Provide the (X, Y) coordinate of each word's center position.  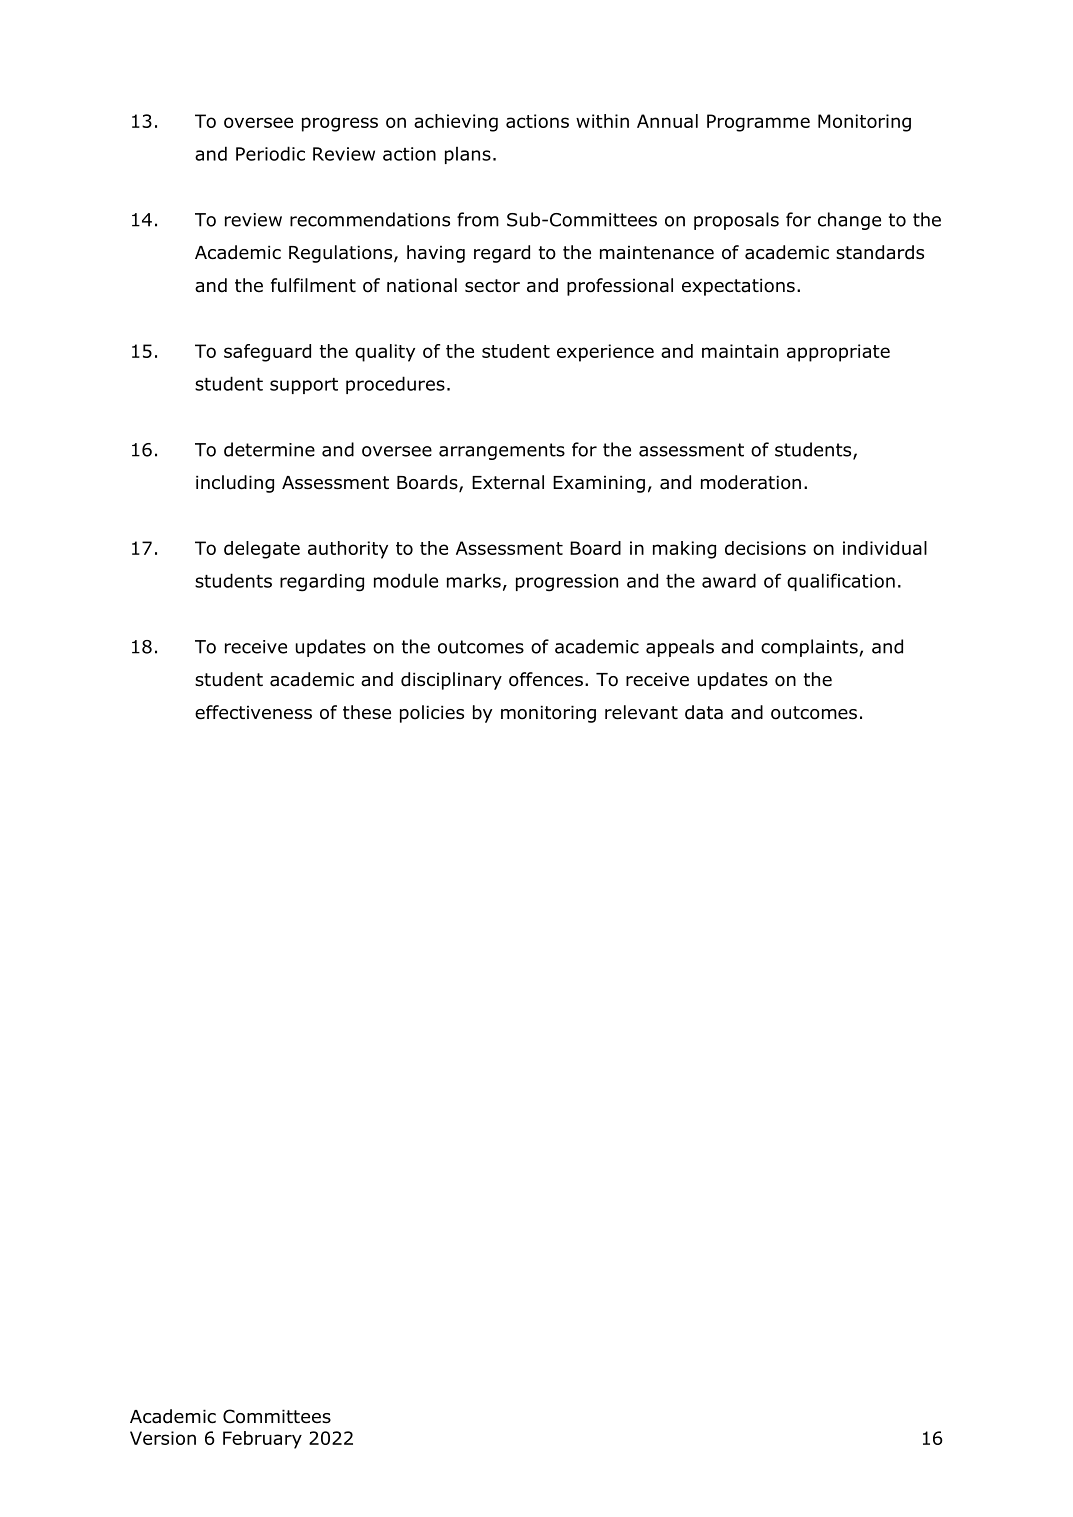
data (704, 712)
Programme (758, 123)
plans (468, 155)
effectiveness (253, 712)
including (235, 484)
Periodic (270, 153)
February (262, 1440)
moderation (751, 482)
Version (163, 1438)
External (508, 482)
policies (432, 714)
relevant (641, 712)
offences (546, 679)
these (367, 712)
